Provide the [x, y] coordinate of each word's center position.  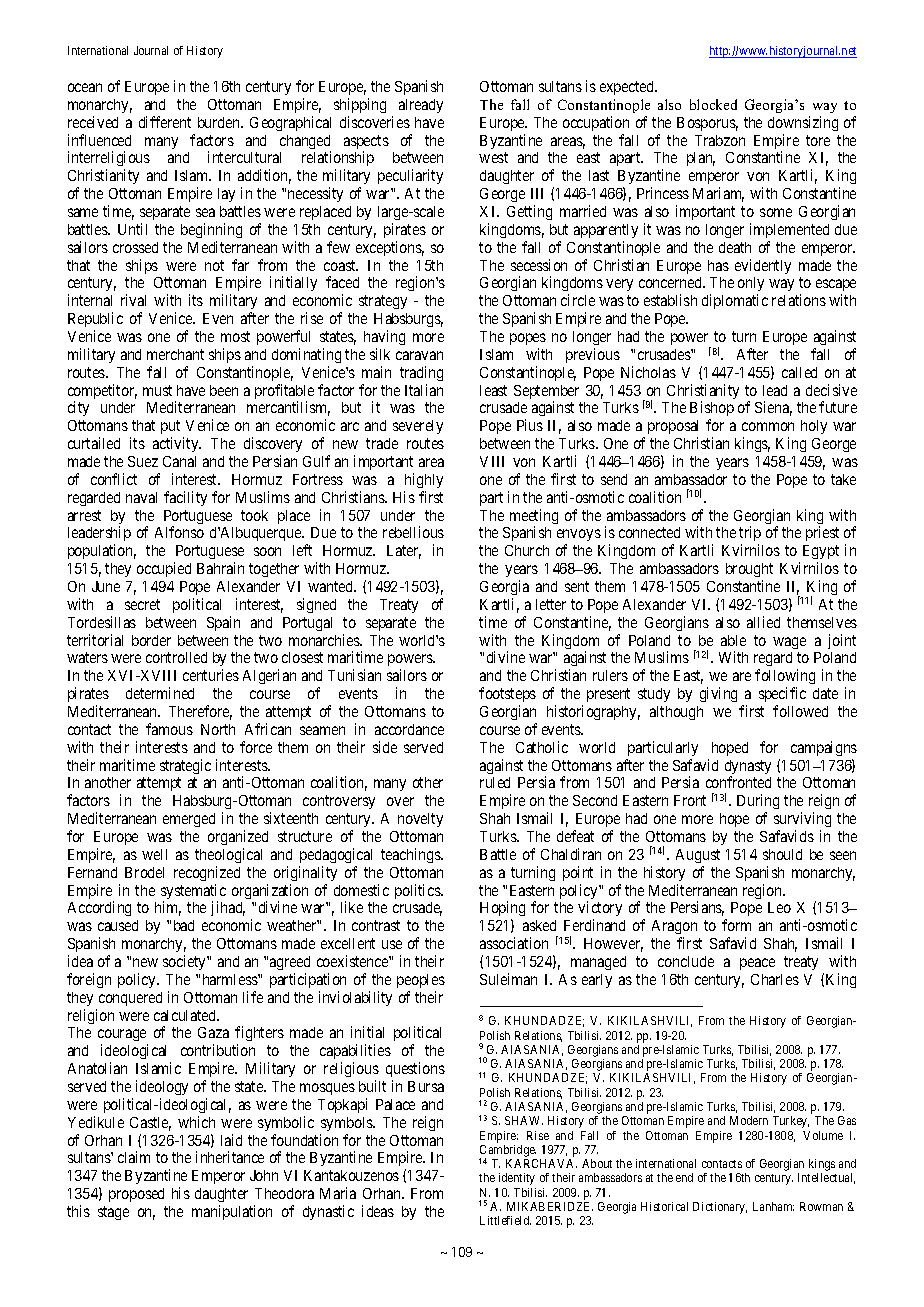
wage [789, 643]
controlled [176, 657]
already [421, 106]
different [165, 122]
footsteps [507, 696]
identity [517, 1179]
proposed [136, 1195]
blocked [713, 104]
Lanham [773, 1206]
